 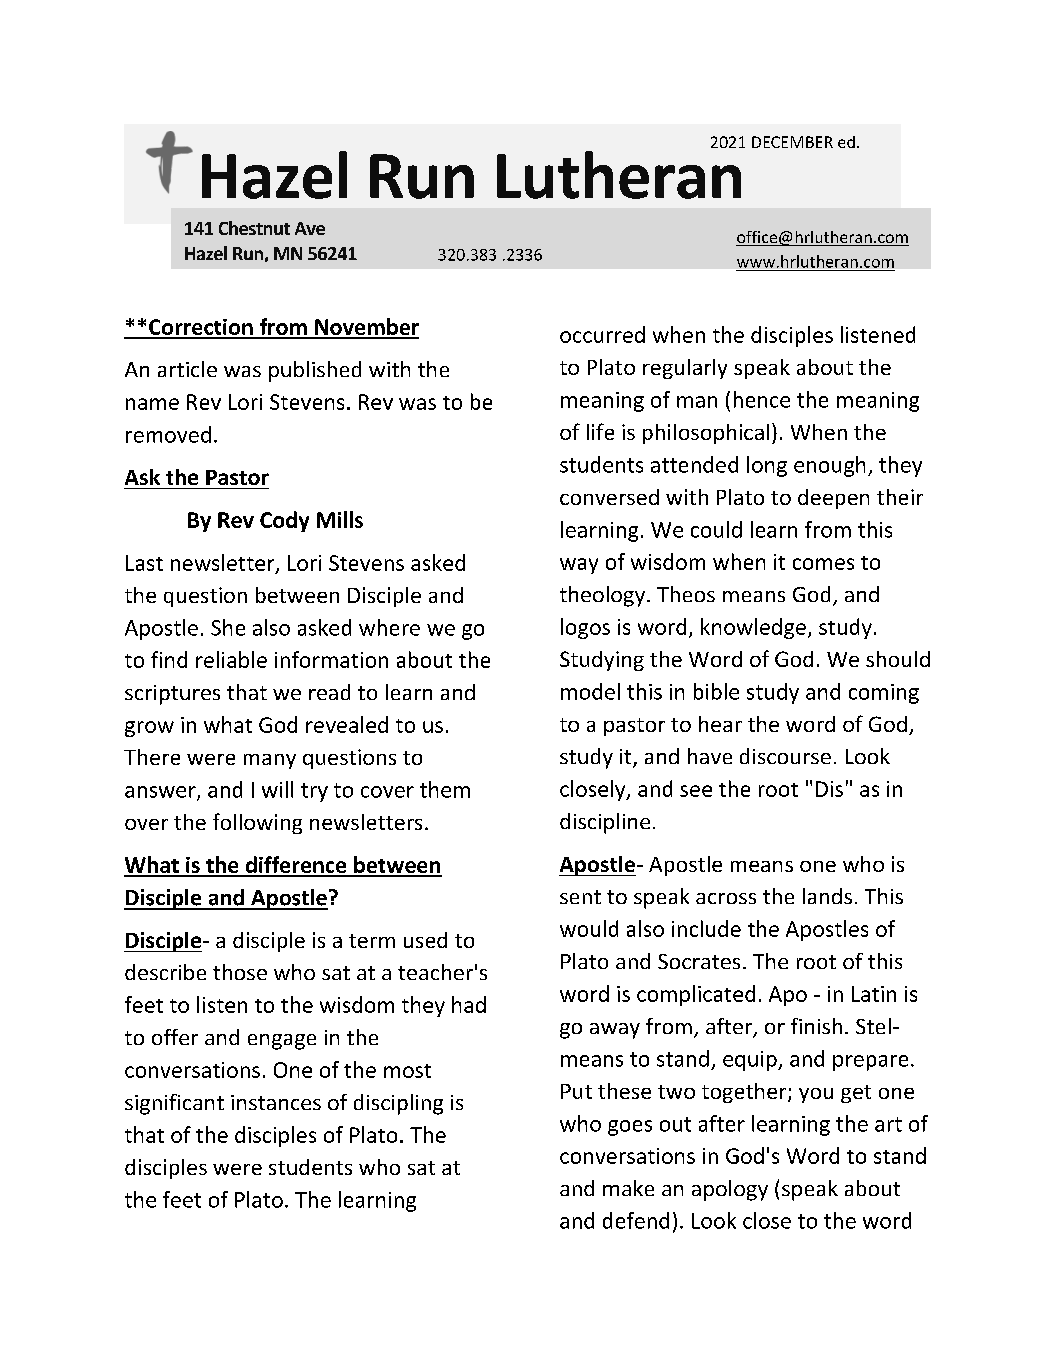 What do you see at coordinates (600, 431) in the screenshot?
I see `life` at bounding box center [600, 431].
